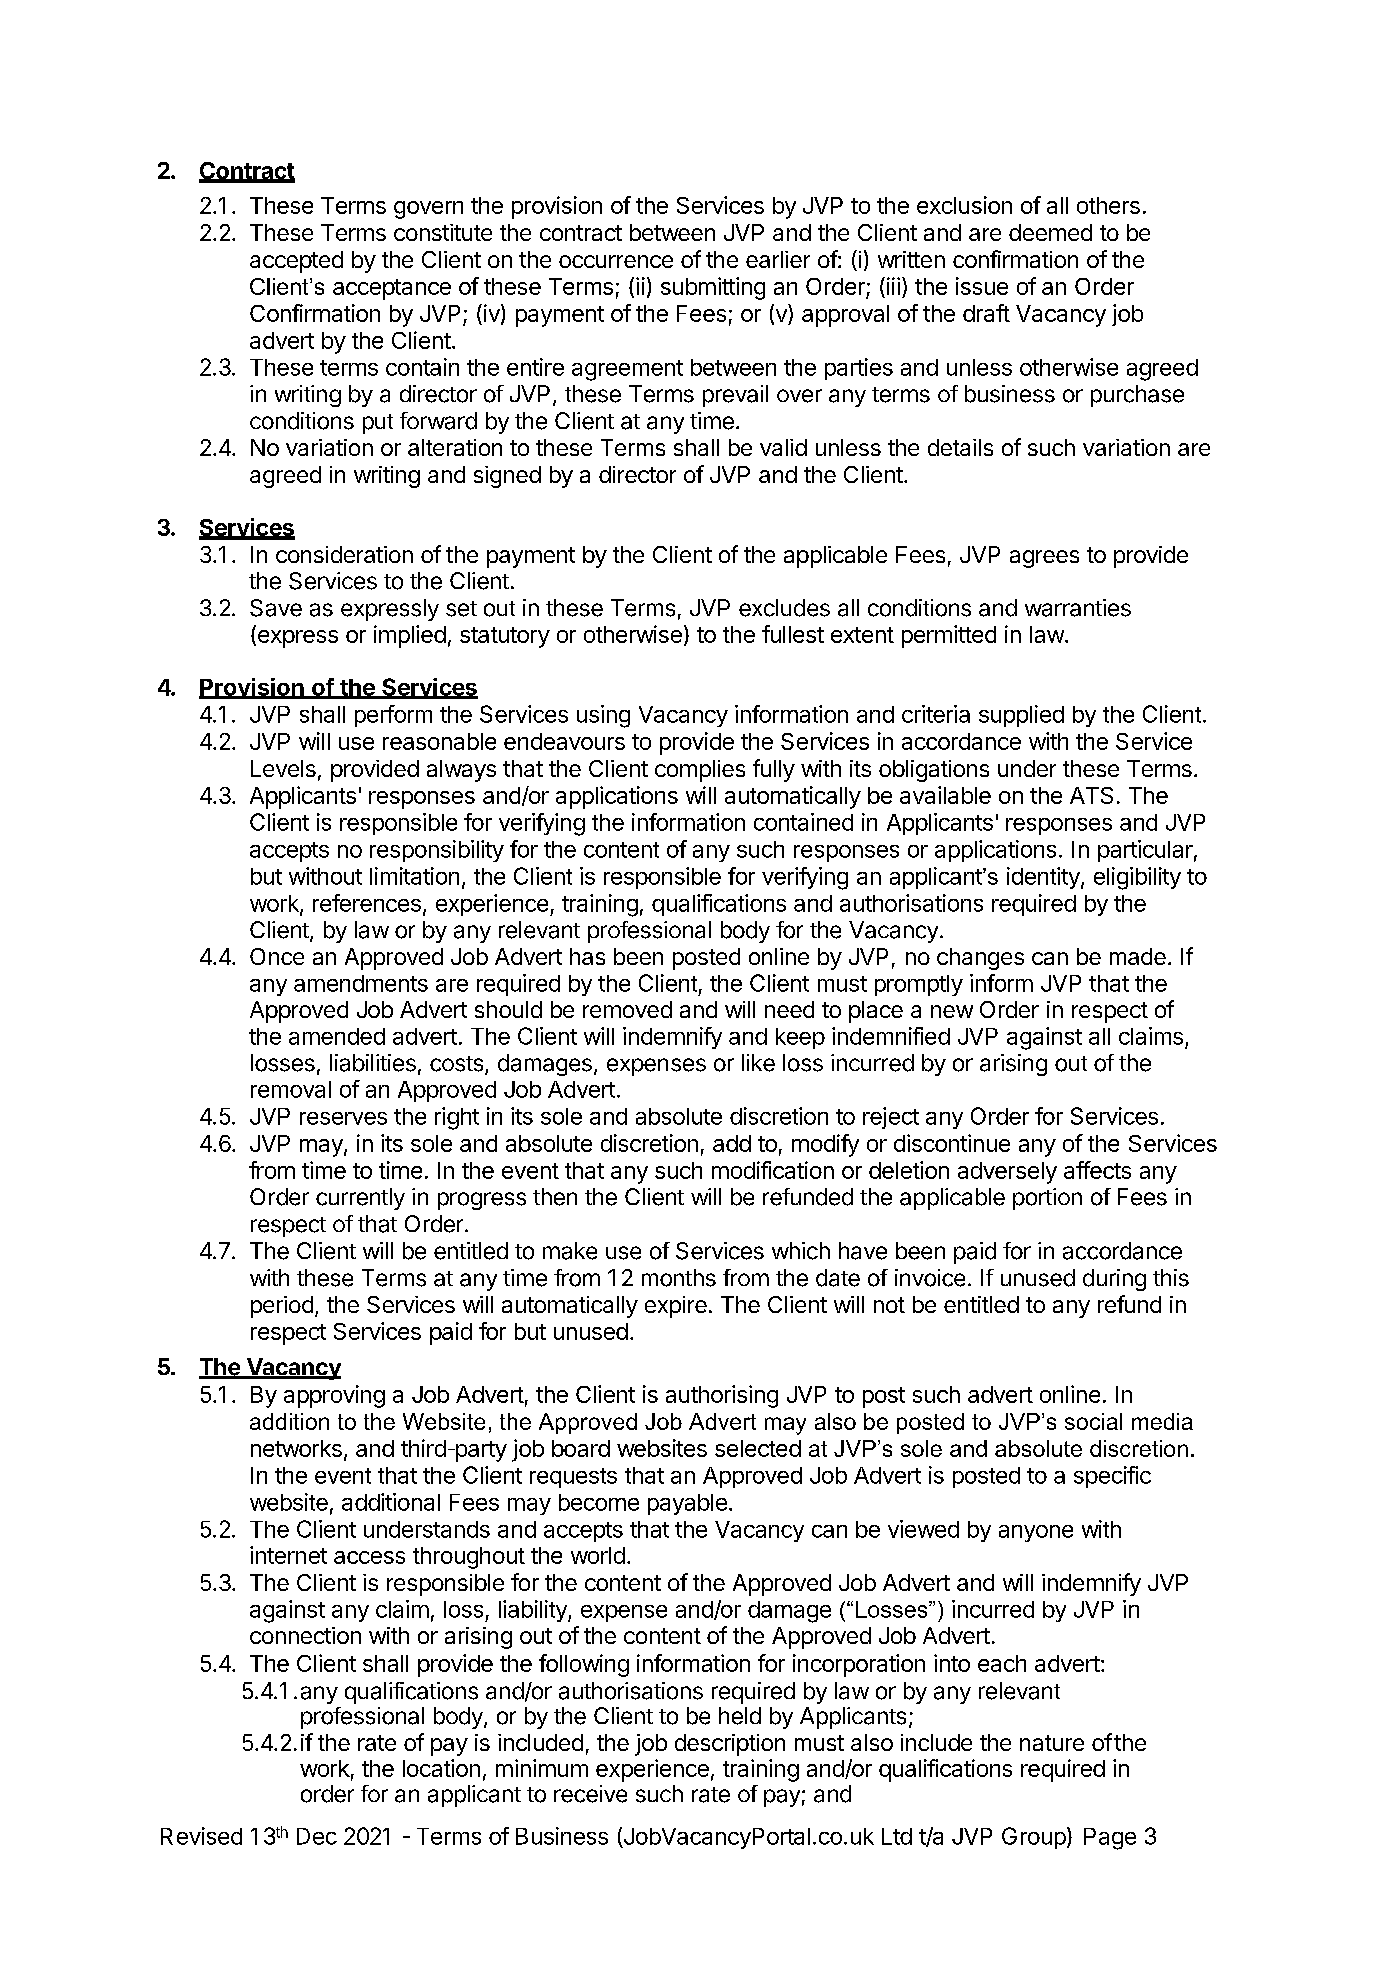 The image size is (1392, 1968). I want to click on deemed, so click(1050, 232).
